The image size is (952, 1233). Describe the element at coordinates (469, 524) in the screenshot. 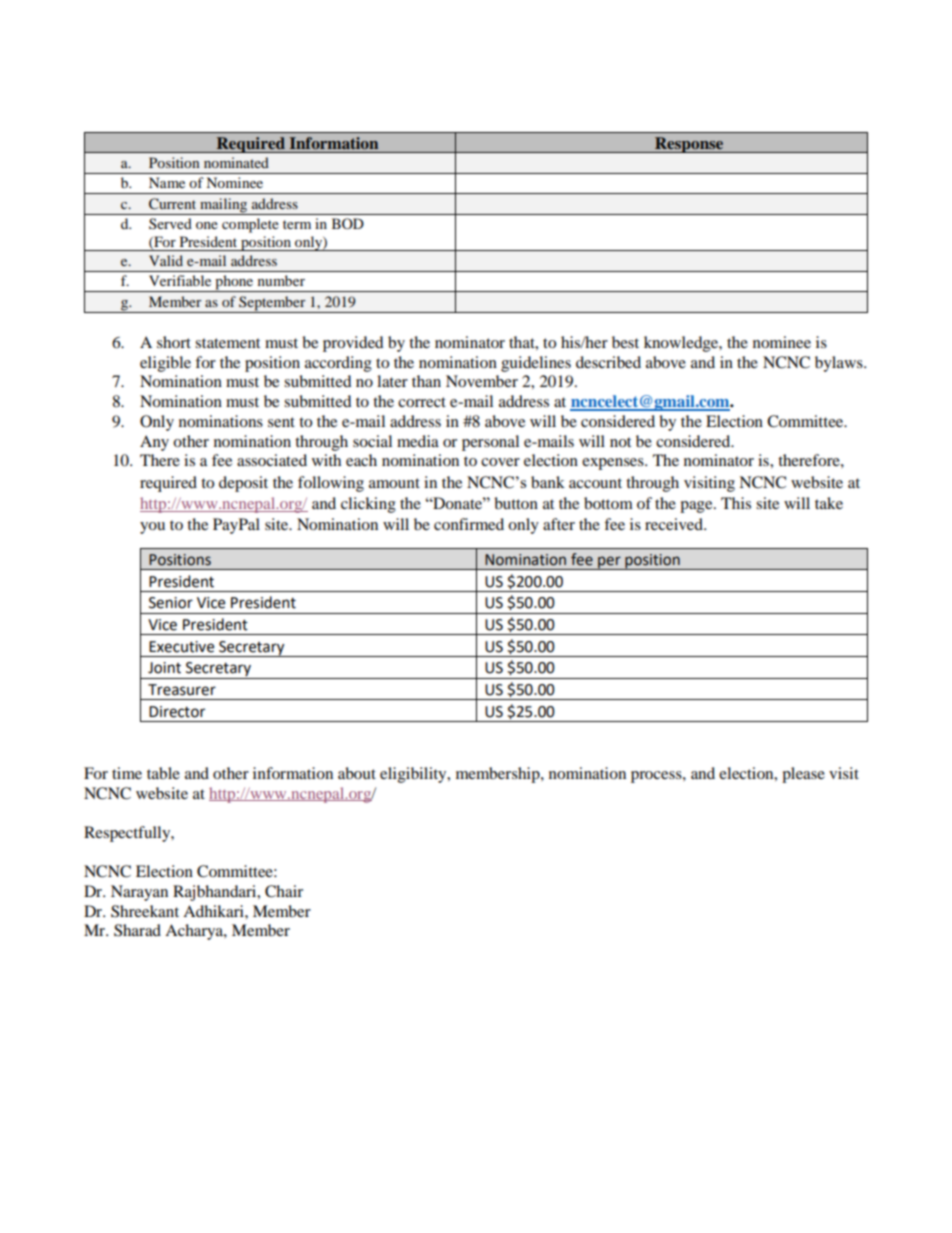

I see `confirmed` at that location.
